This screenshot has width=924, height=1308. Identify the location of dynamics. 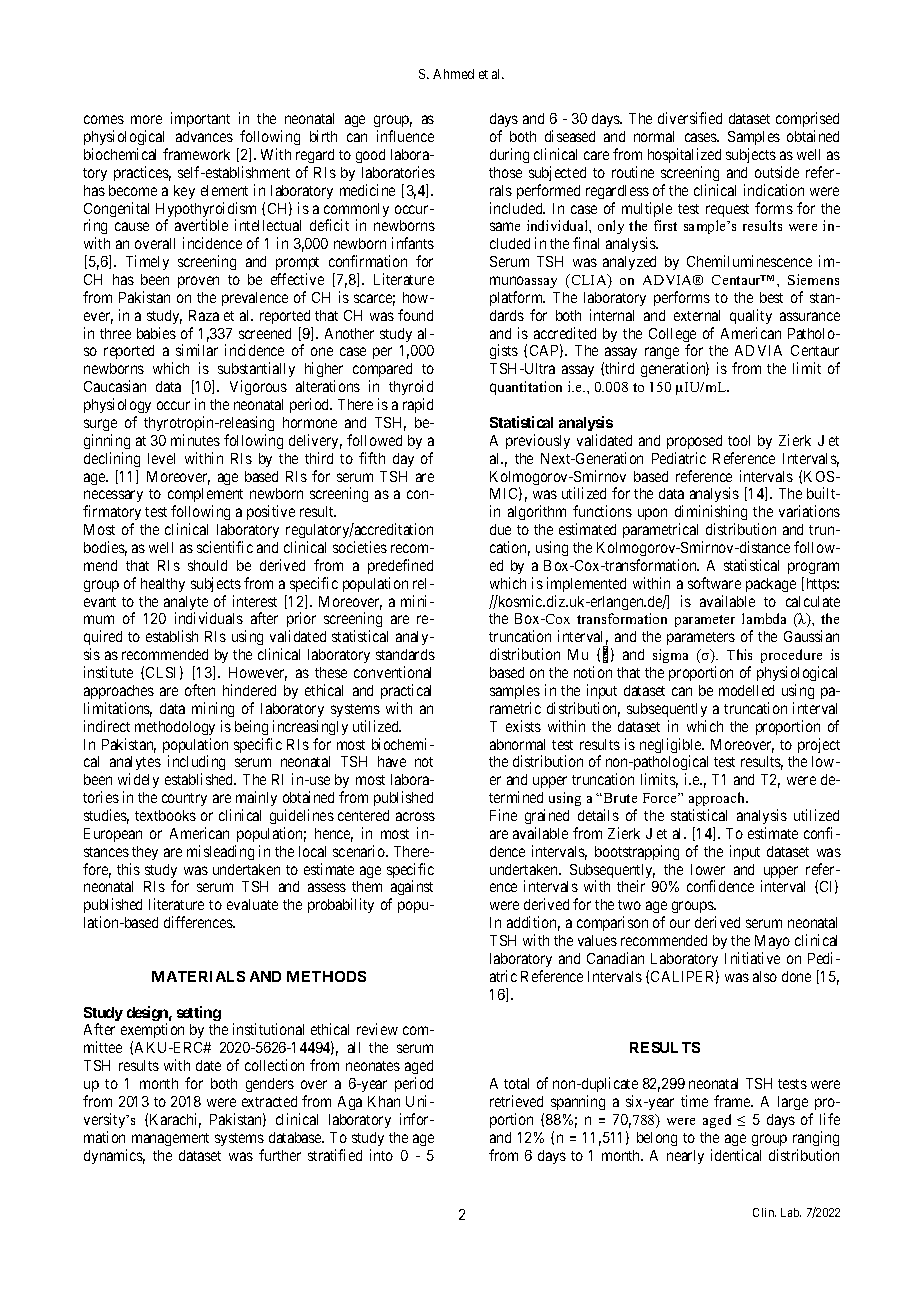
(114, 1156).
